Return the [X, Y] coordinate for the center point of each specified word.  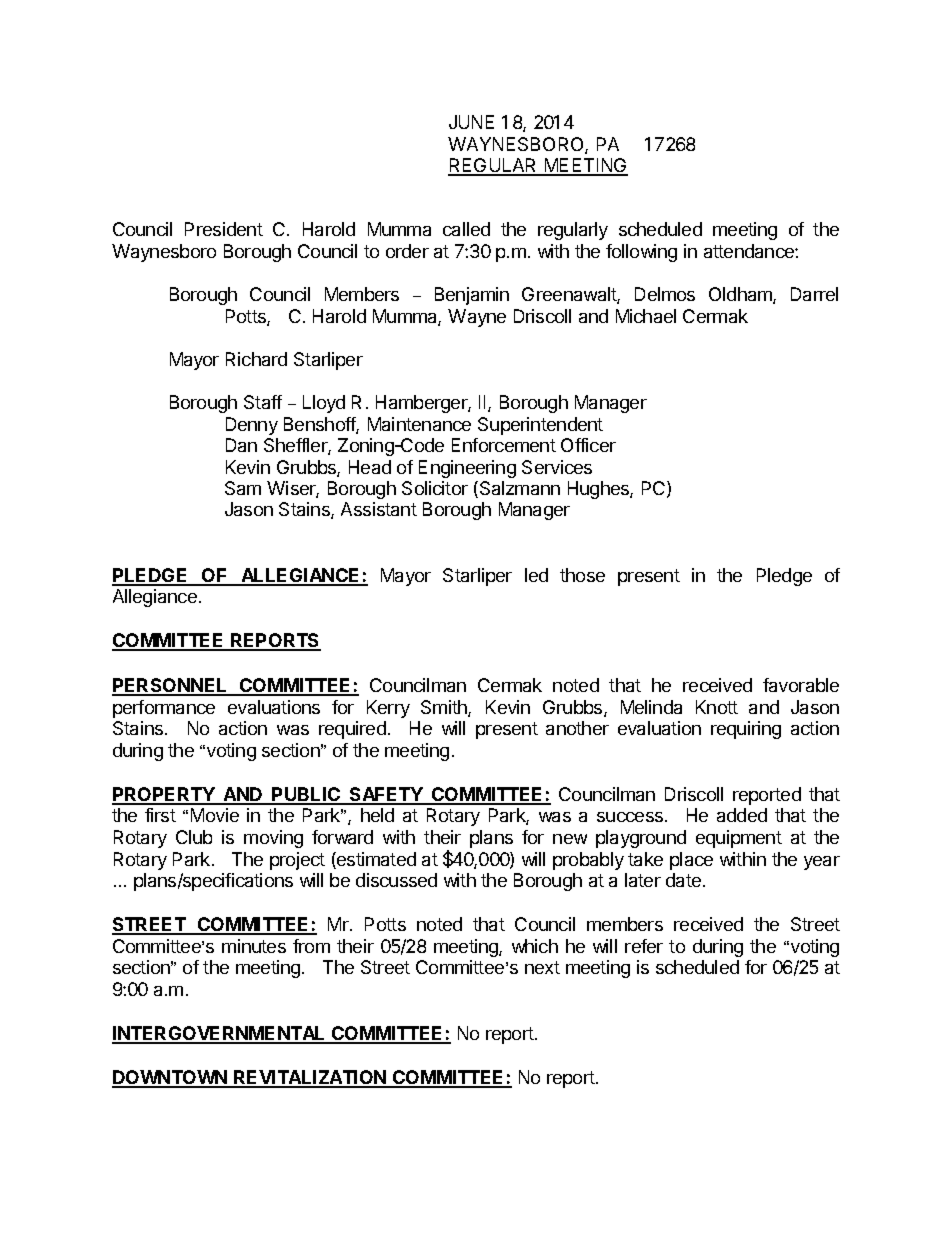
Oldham [741, 295]
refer [644, 946]
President [224, 229]
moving [273, 839]
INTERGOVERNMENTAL [220, 1034]
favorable [801, 685]
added [742, 815]
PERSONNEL [171, 686]
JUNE [471, 122]
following [641, 253]
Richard [256, 359]
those [582, 575]
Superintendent [540, 426]
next [542, 967]
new [570, 839]
